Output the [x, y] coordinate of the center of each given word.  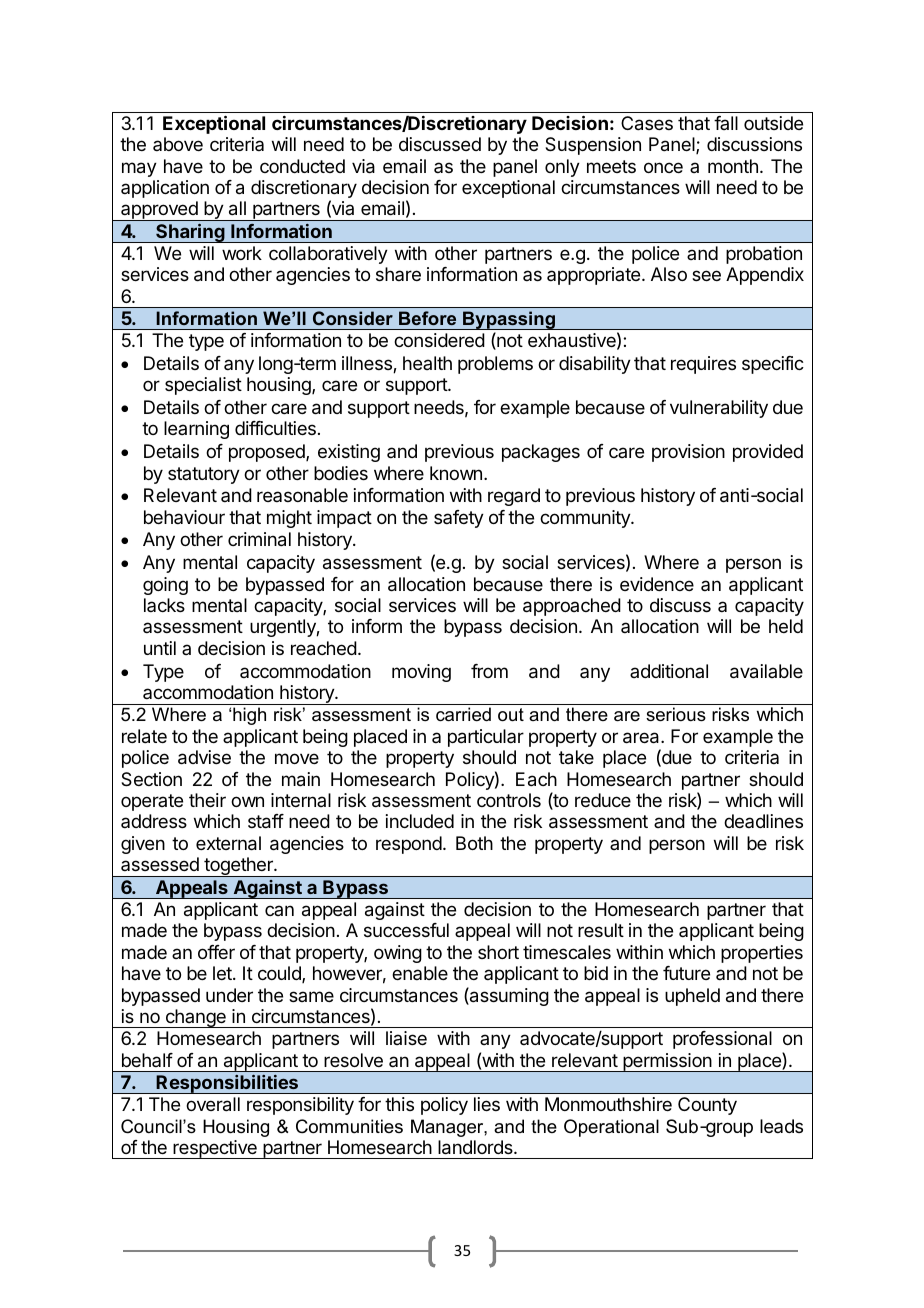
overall [213, 1104]
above [178, 144]
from [489, 671]
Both [474, 843]
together [238, 867]
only [562, 168]
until [160, 648]
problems [495, 365]
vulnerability [719, 409]
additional [669, 671]
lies [487, 1104]
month [733, 166]
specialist [203, 386]
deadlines [763, 821]
